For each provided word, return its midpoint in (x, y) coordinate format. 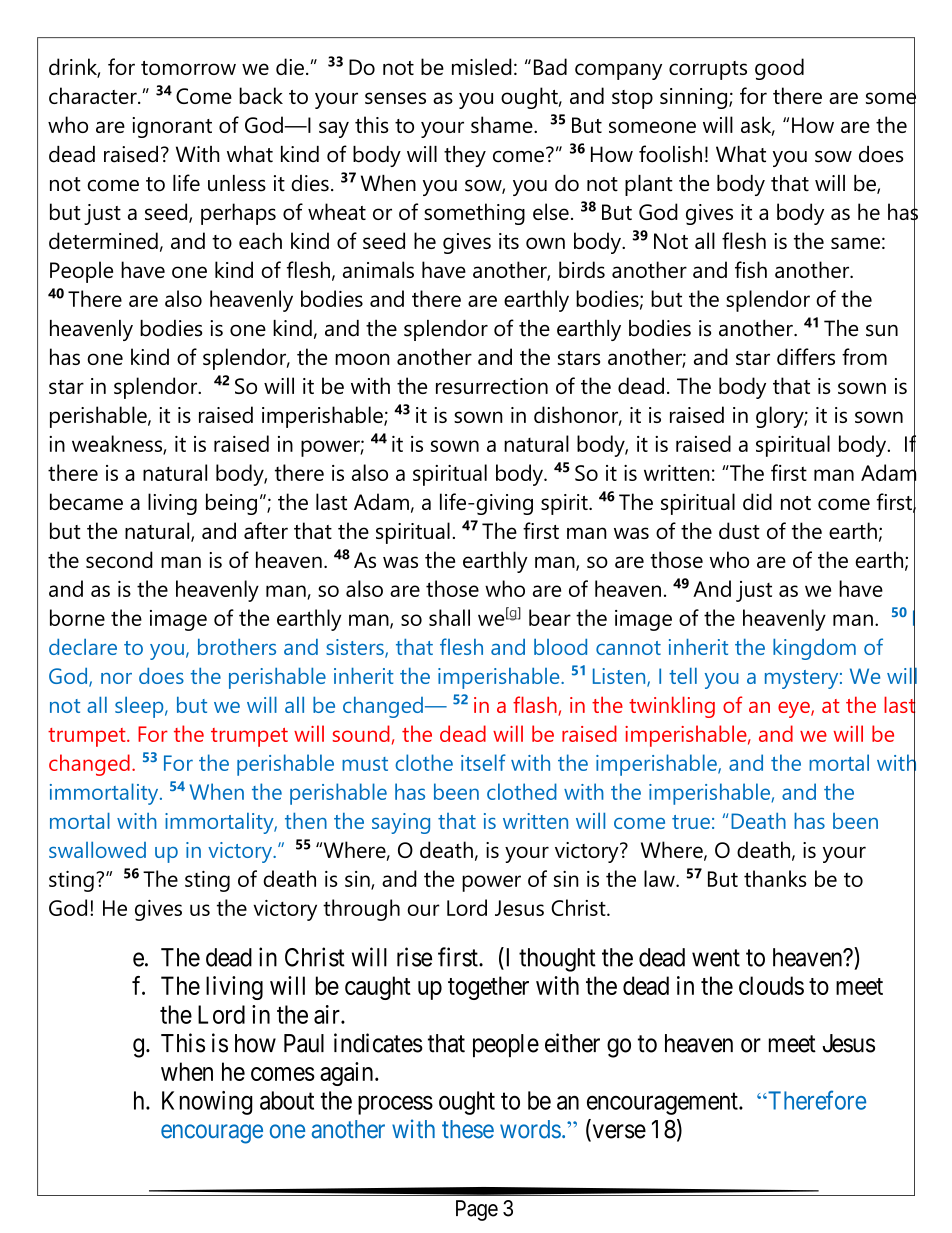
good (779, 69)
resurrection (492, 386)
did (757, 501)
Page (477, 1210)
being (231, 504)
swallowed (97, 850)
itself (483, 762)
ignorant (172, 127)
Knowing (207, 1103)
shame (503, 124)
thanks (775, 878)
